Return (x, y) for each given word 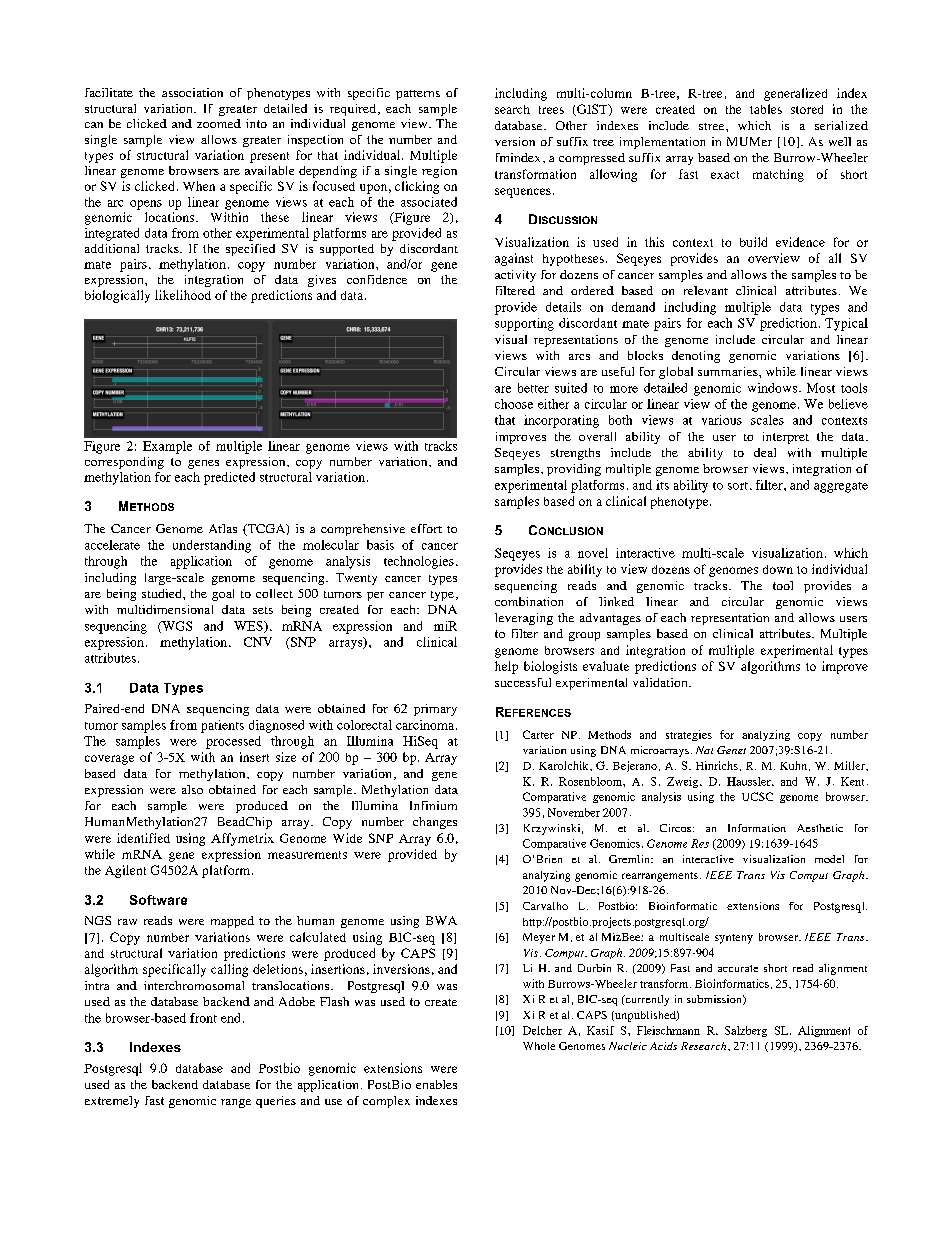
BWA (441, 920)
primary (435, 710)
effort (426, 528)
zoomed (219, 123)
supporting (524, 324)
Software (158, 900)
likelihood (183, 295)
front (203, 1018)
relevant (706, 290)
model (829, 859)
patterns (418, 95)
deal (765, 452)
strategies (689, 735)
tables (766, 109)
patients (222, 726)
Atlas (223, 528)
